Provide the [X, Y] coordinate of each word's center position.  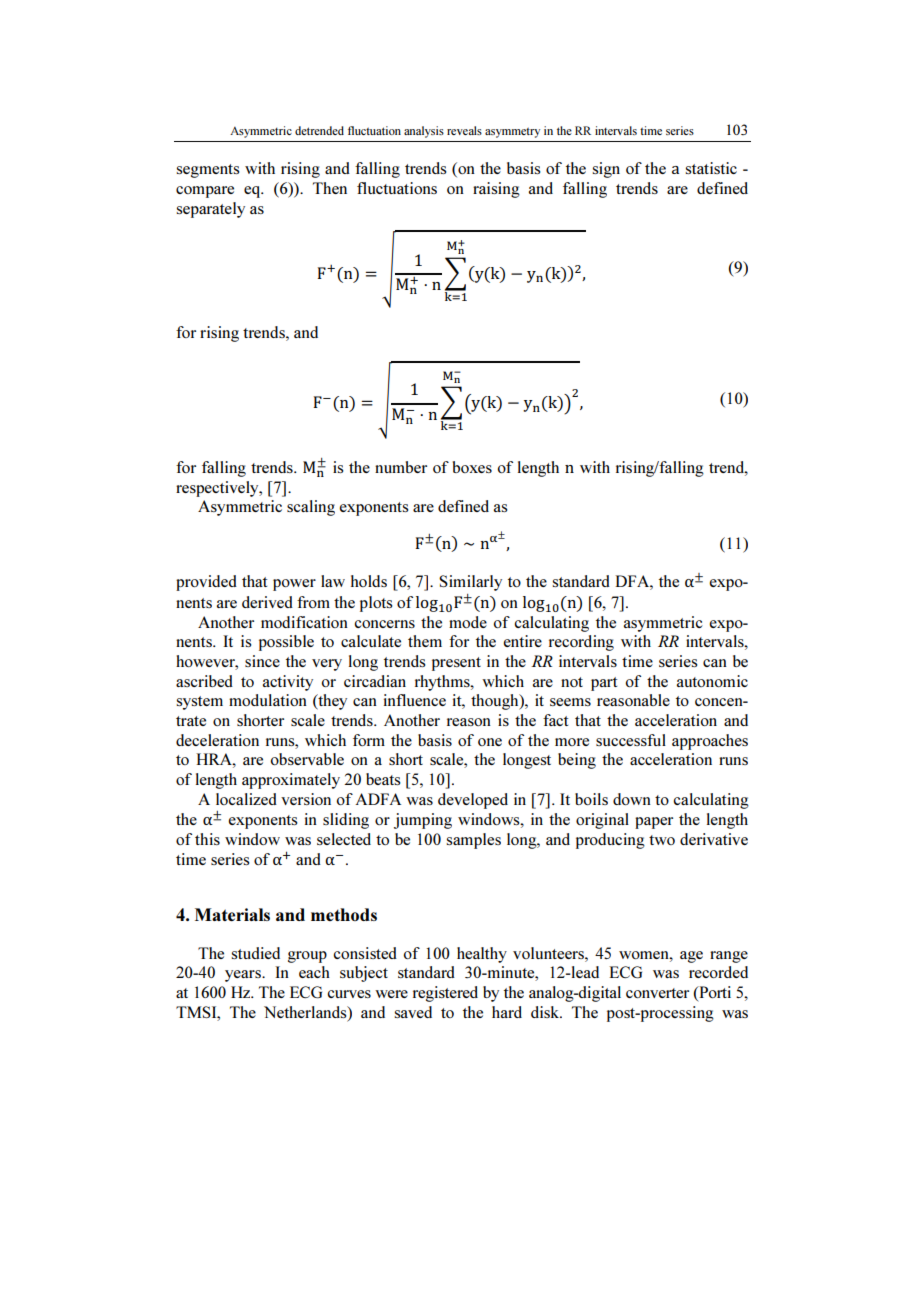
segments [208, 171]
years [244, 976]
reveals [464, 130]
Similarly [470, 583]
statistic [711, 168]
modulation [268, 700]
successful [631, 740]
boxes [472, 467]
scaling [311, 508]
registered [445, 994]
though [496, 702]
